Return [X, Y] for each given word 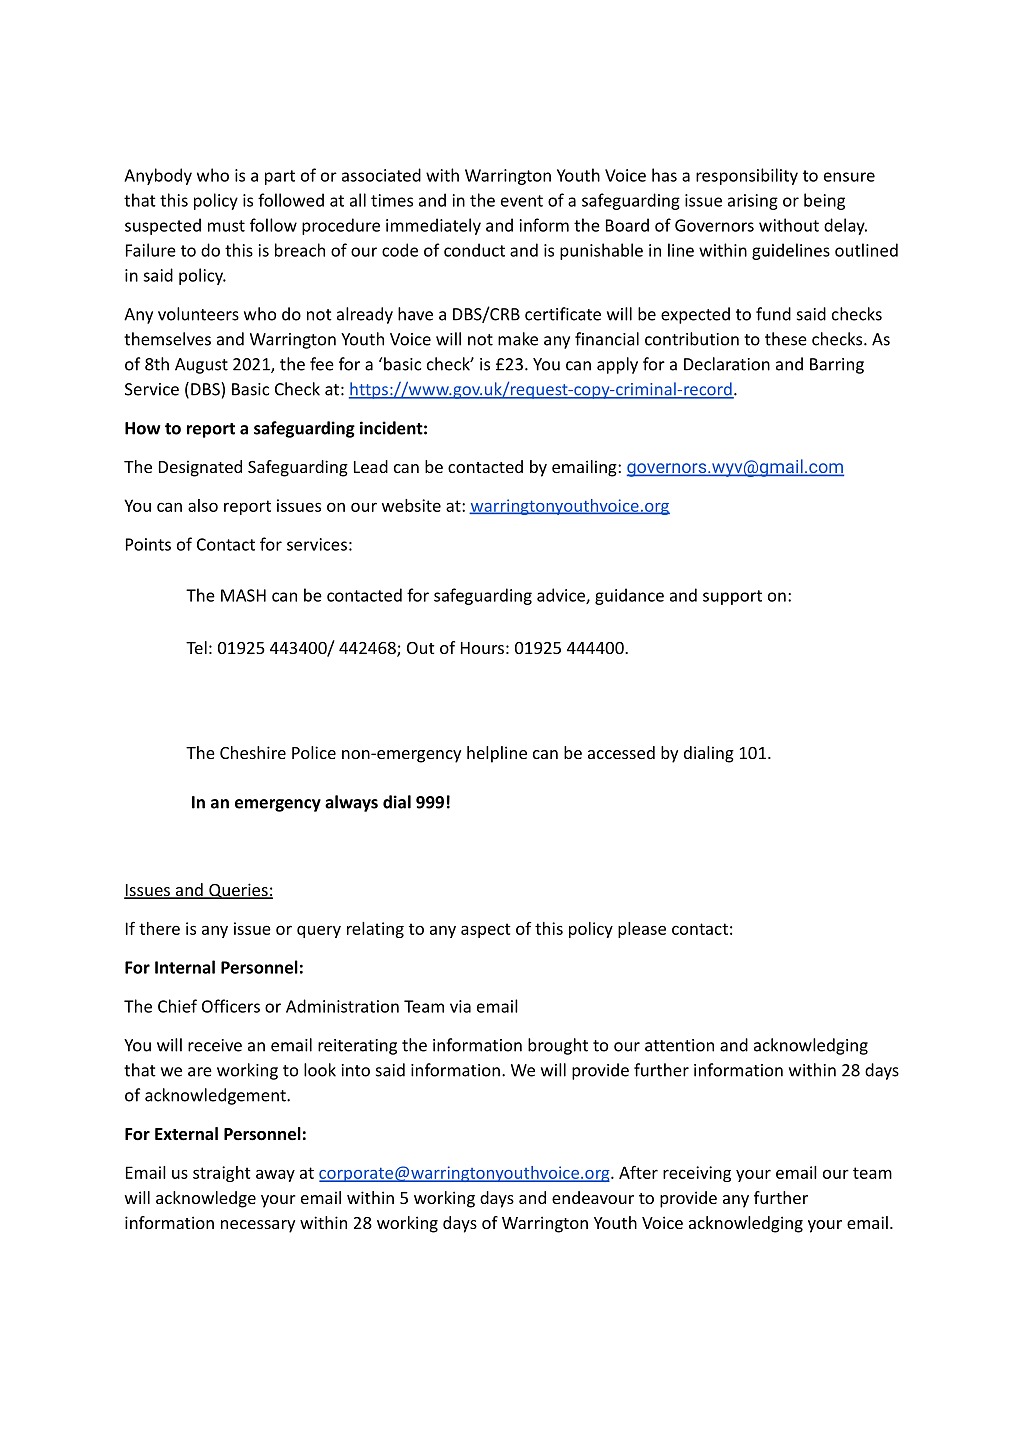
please [642, 930]
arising [753, 202]
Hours [482, 648]
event [522, 201]
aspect [486, 930]
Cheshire [253, 752]
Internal [185, 967]
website [411, 505]
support [732, 597]
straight [222, 1174]
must [226, 226]
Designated [200, 468]
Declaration [727, 364]
